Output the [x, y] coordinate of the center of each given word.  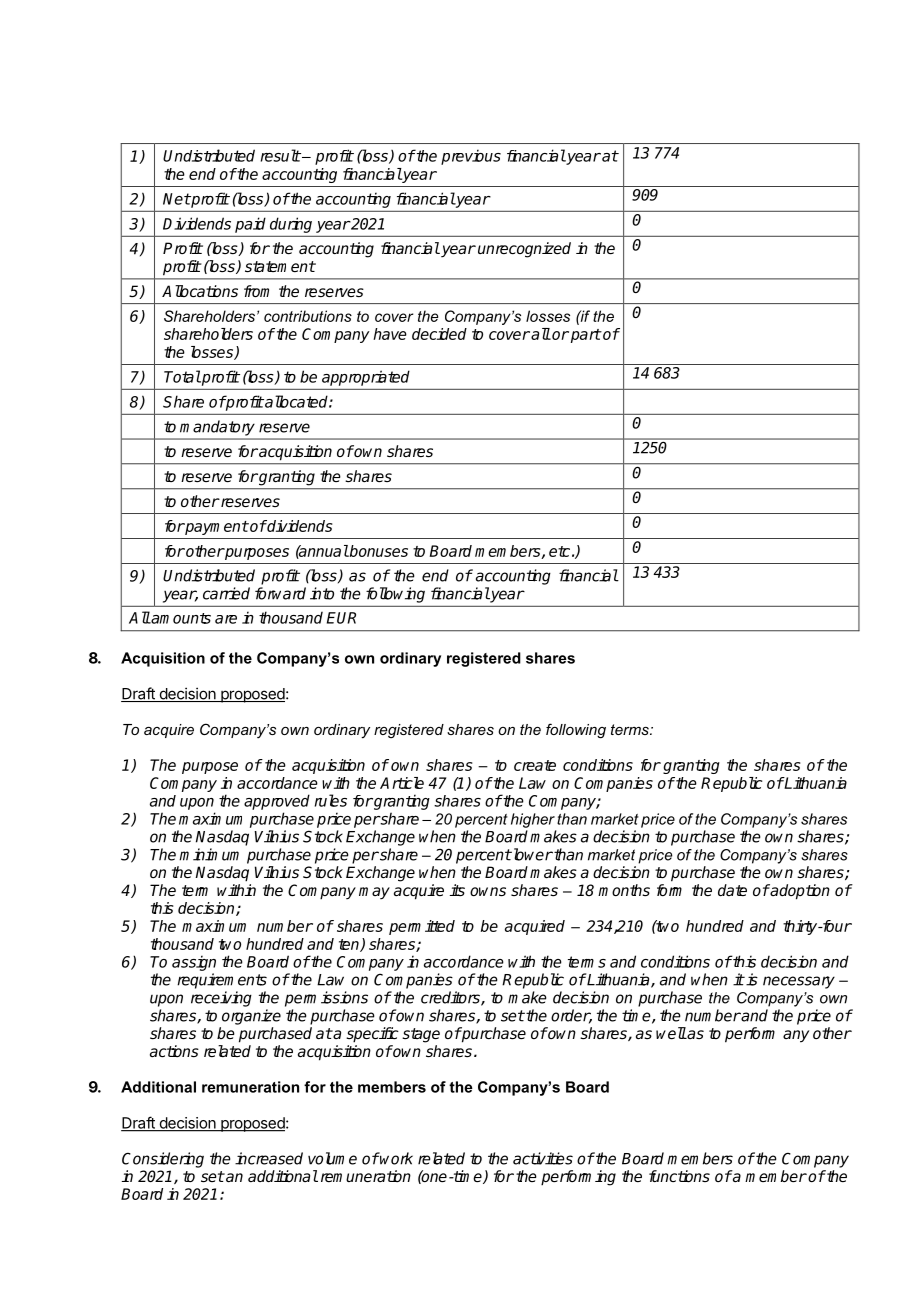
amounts [180, 618]
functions [679, 1176]
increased [269, 1158]
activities [543, 1158]
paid [250, 225]
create [535, 765]
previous [471, 157]
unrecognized [524, 250]
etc [559, 551]
